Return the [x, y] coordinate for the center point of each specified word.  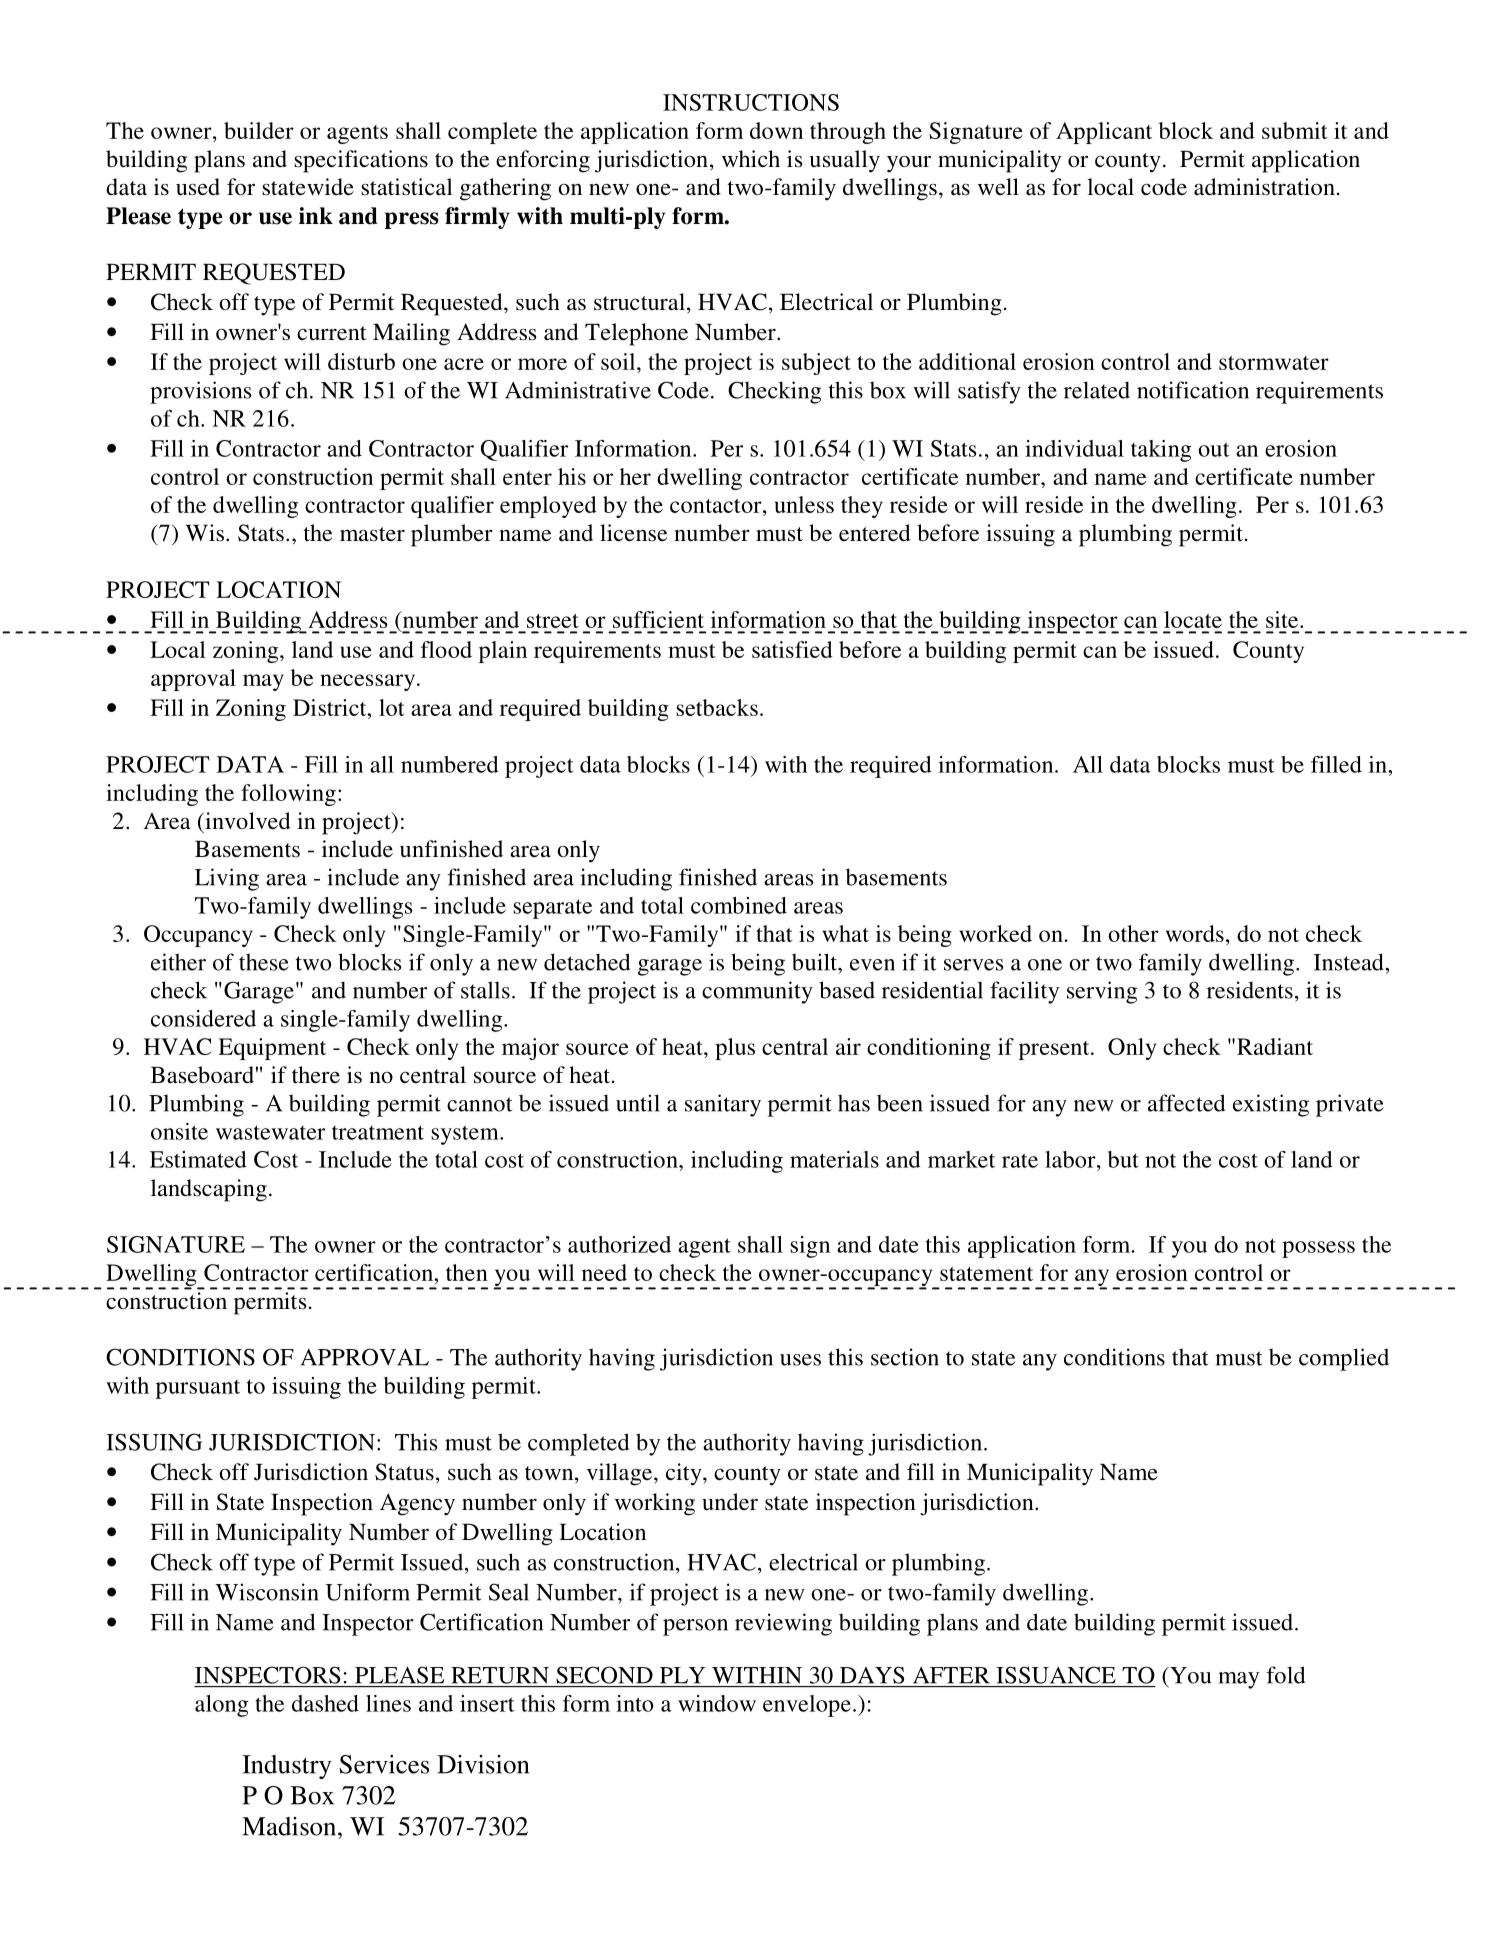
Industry [286, 1767]
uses [800, 1360]
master [372, 534]
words [1195, 933]
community [757, 992]
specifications [361, 161]
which [751, 158]
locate [1193, 619]
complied [1344, 1359]
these [264, 962]
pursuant [198, 1389]
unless [804, 504]
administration [1264, 187]
